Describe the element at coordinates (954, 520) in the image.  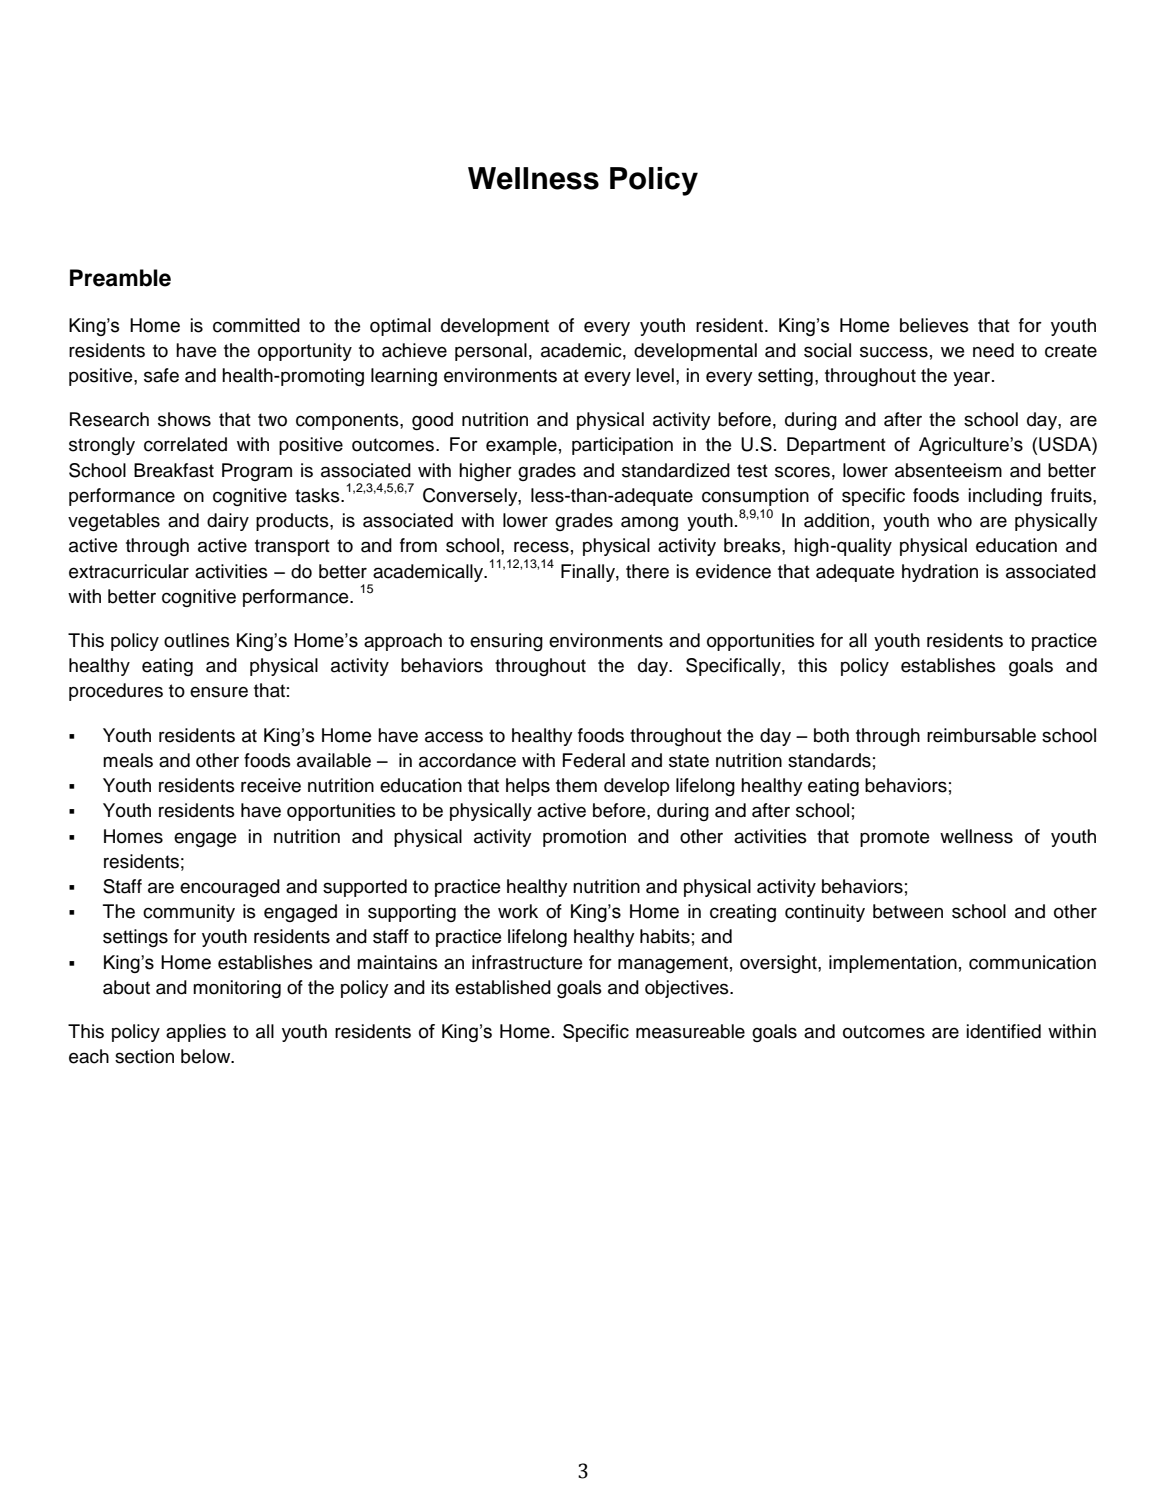
I see `who` at that location.
